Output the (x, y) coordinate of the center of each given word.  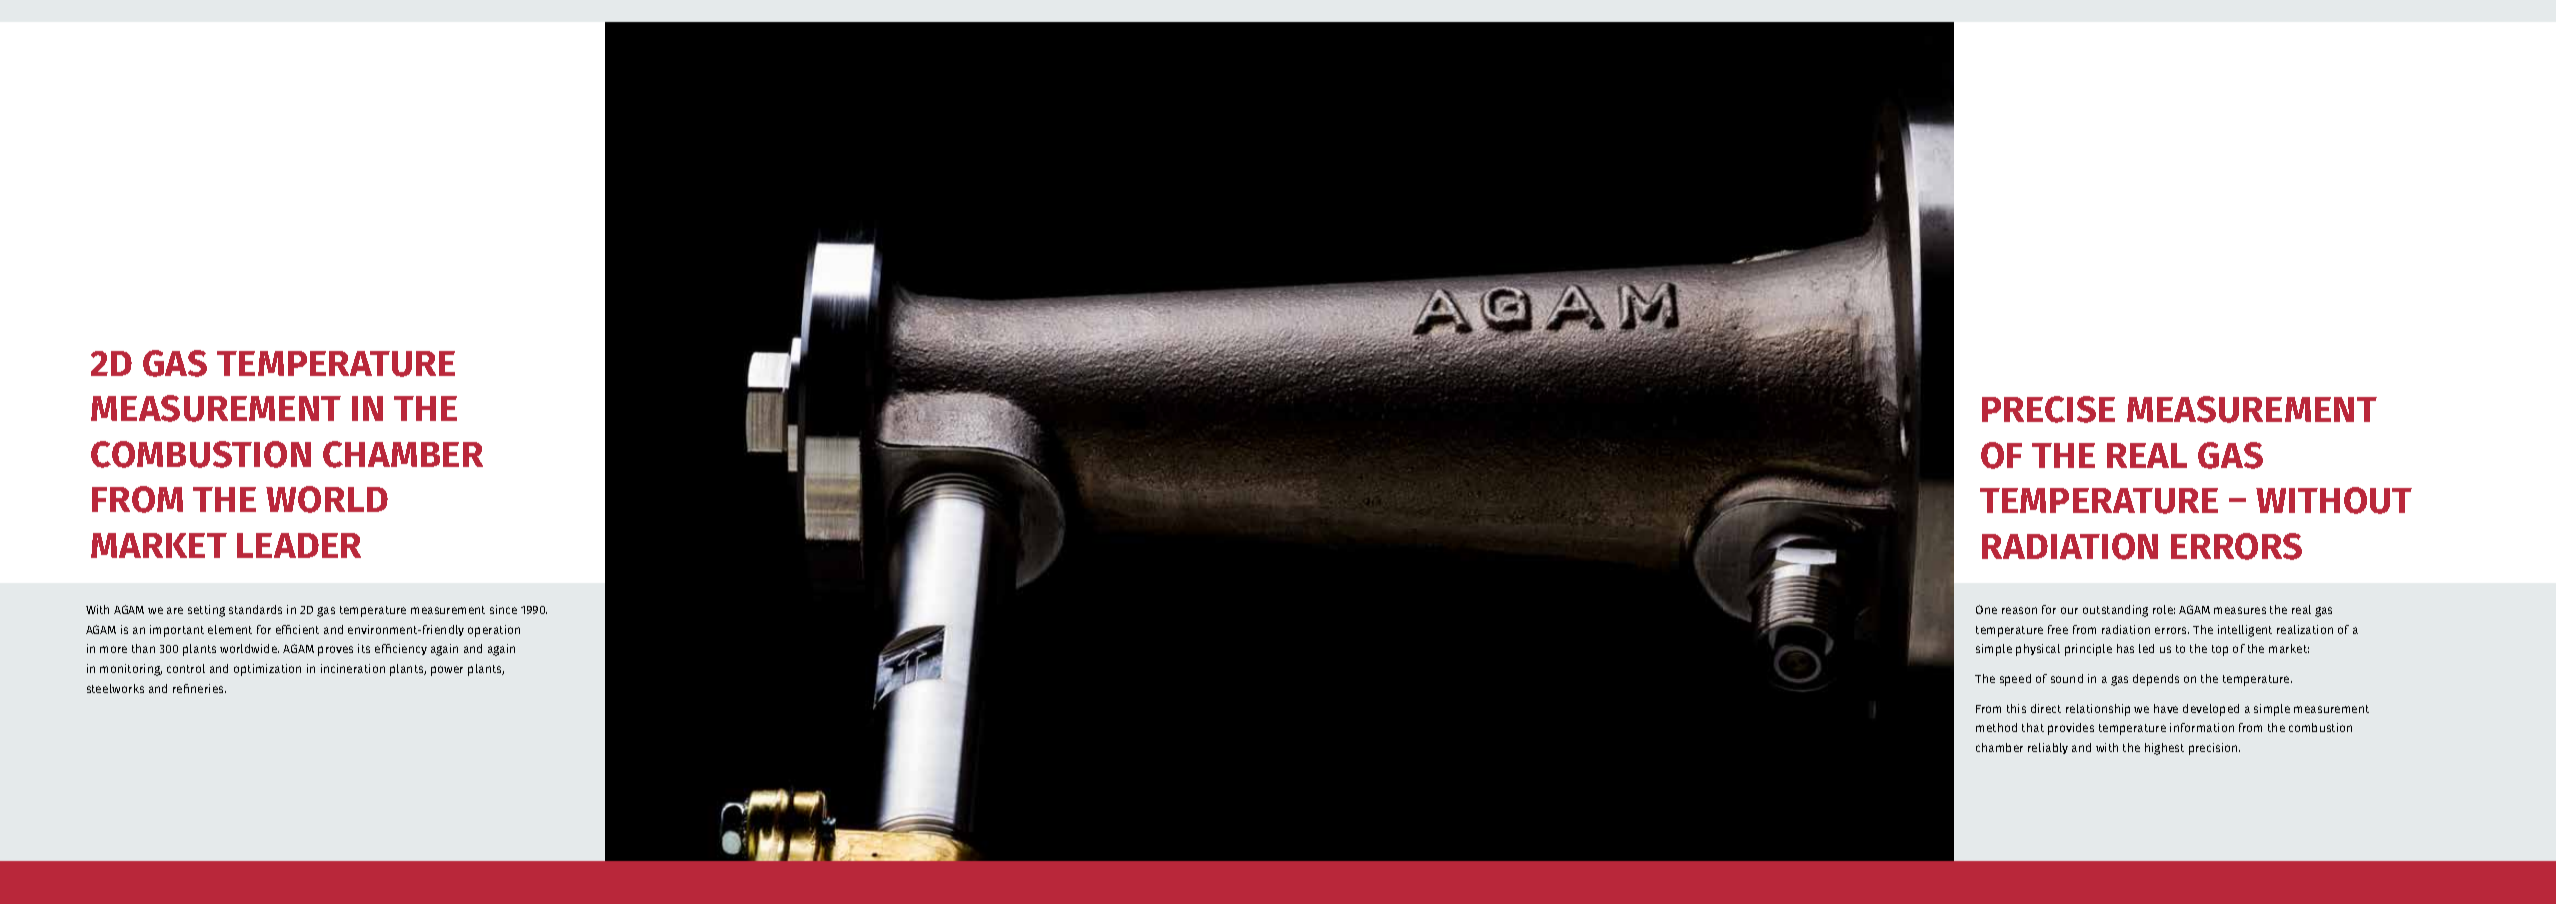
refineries (199, 688)
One (1986, 609)
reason (2019, 610)
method (1996, 727)
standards (255, 609)
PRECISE (2048, 409)
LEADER (299, 545)
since (503, 609)
